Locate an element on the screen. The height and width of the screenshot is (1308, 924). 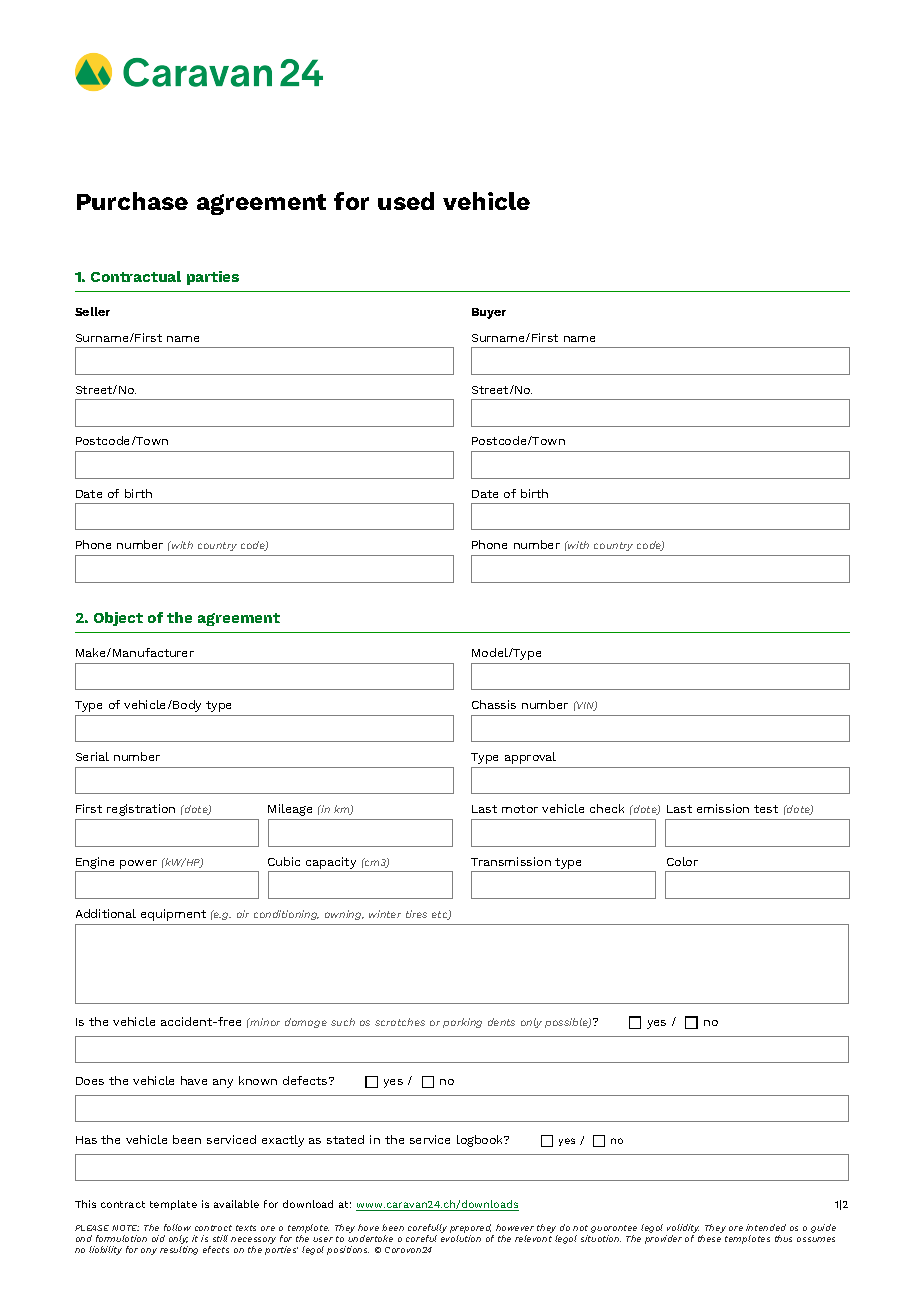
Purchase is located at coordinates (132, 201).
